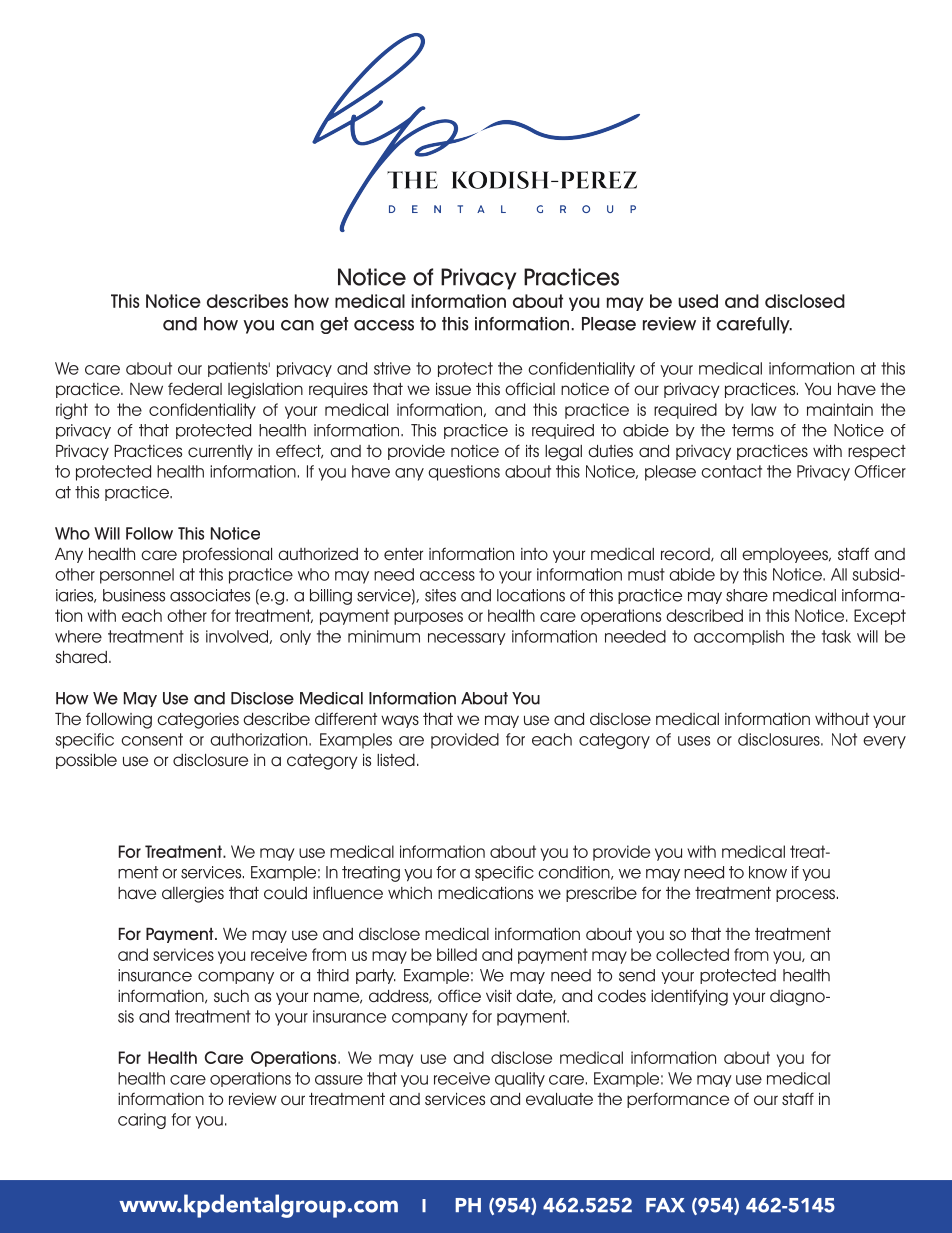 The width and height of the screenshot is (952, 1233). Describe the element at coordinates (698, 301) in the screenshot. I see `used` at that location.
